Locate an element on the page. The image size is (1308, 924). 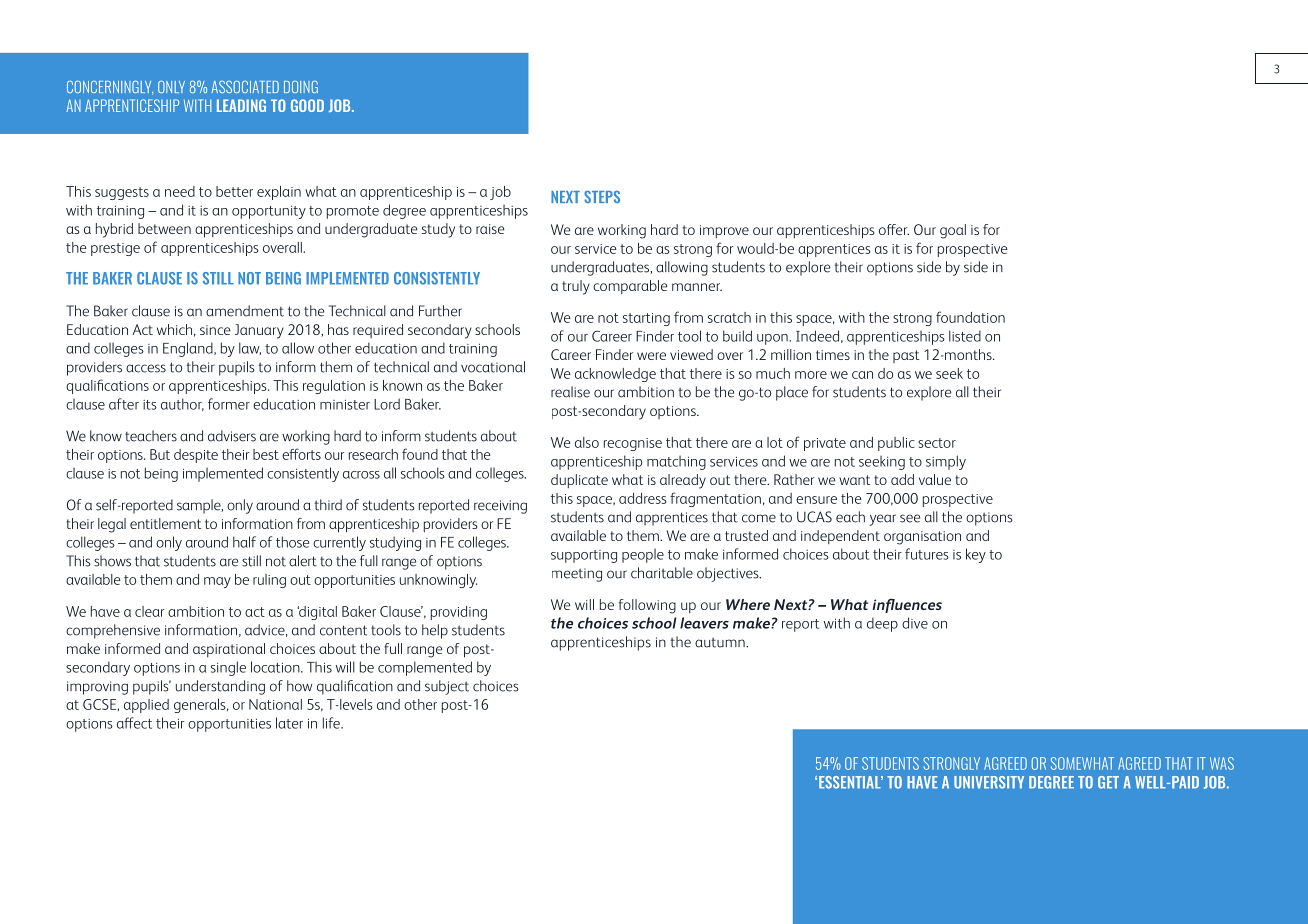
subject is located at coordinates (447, 687).
